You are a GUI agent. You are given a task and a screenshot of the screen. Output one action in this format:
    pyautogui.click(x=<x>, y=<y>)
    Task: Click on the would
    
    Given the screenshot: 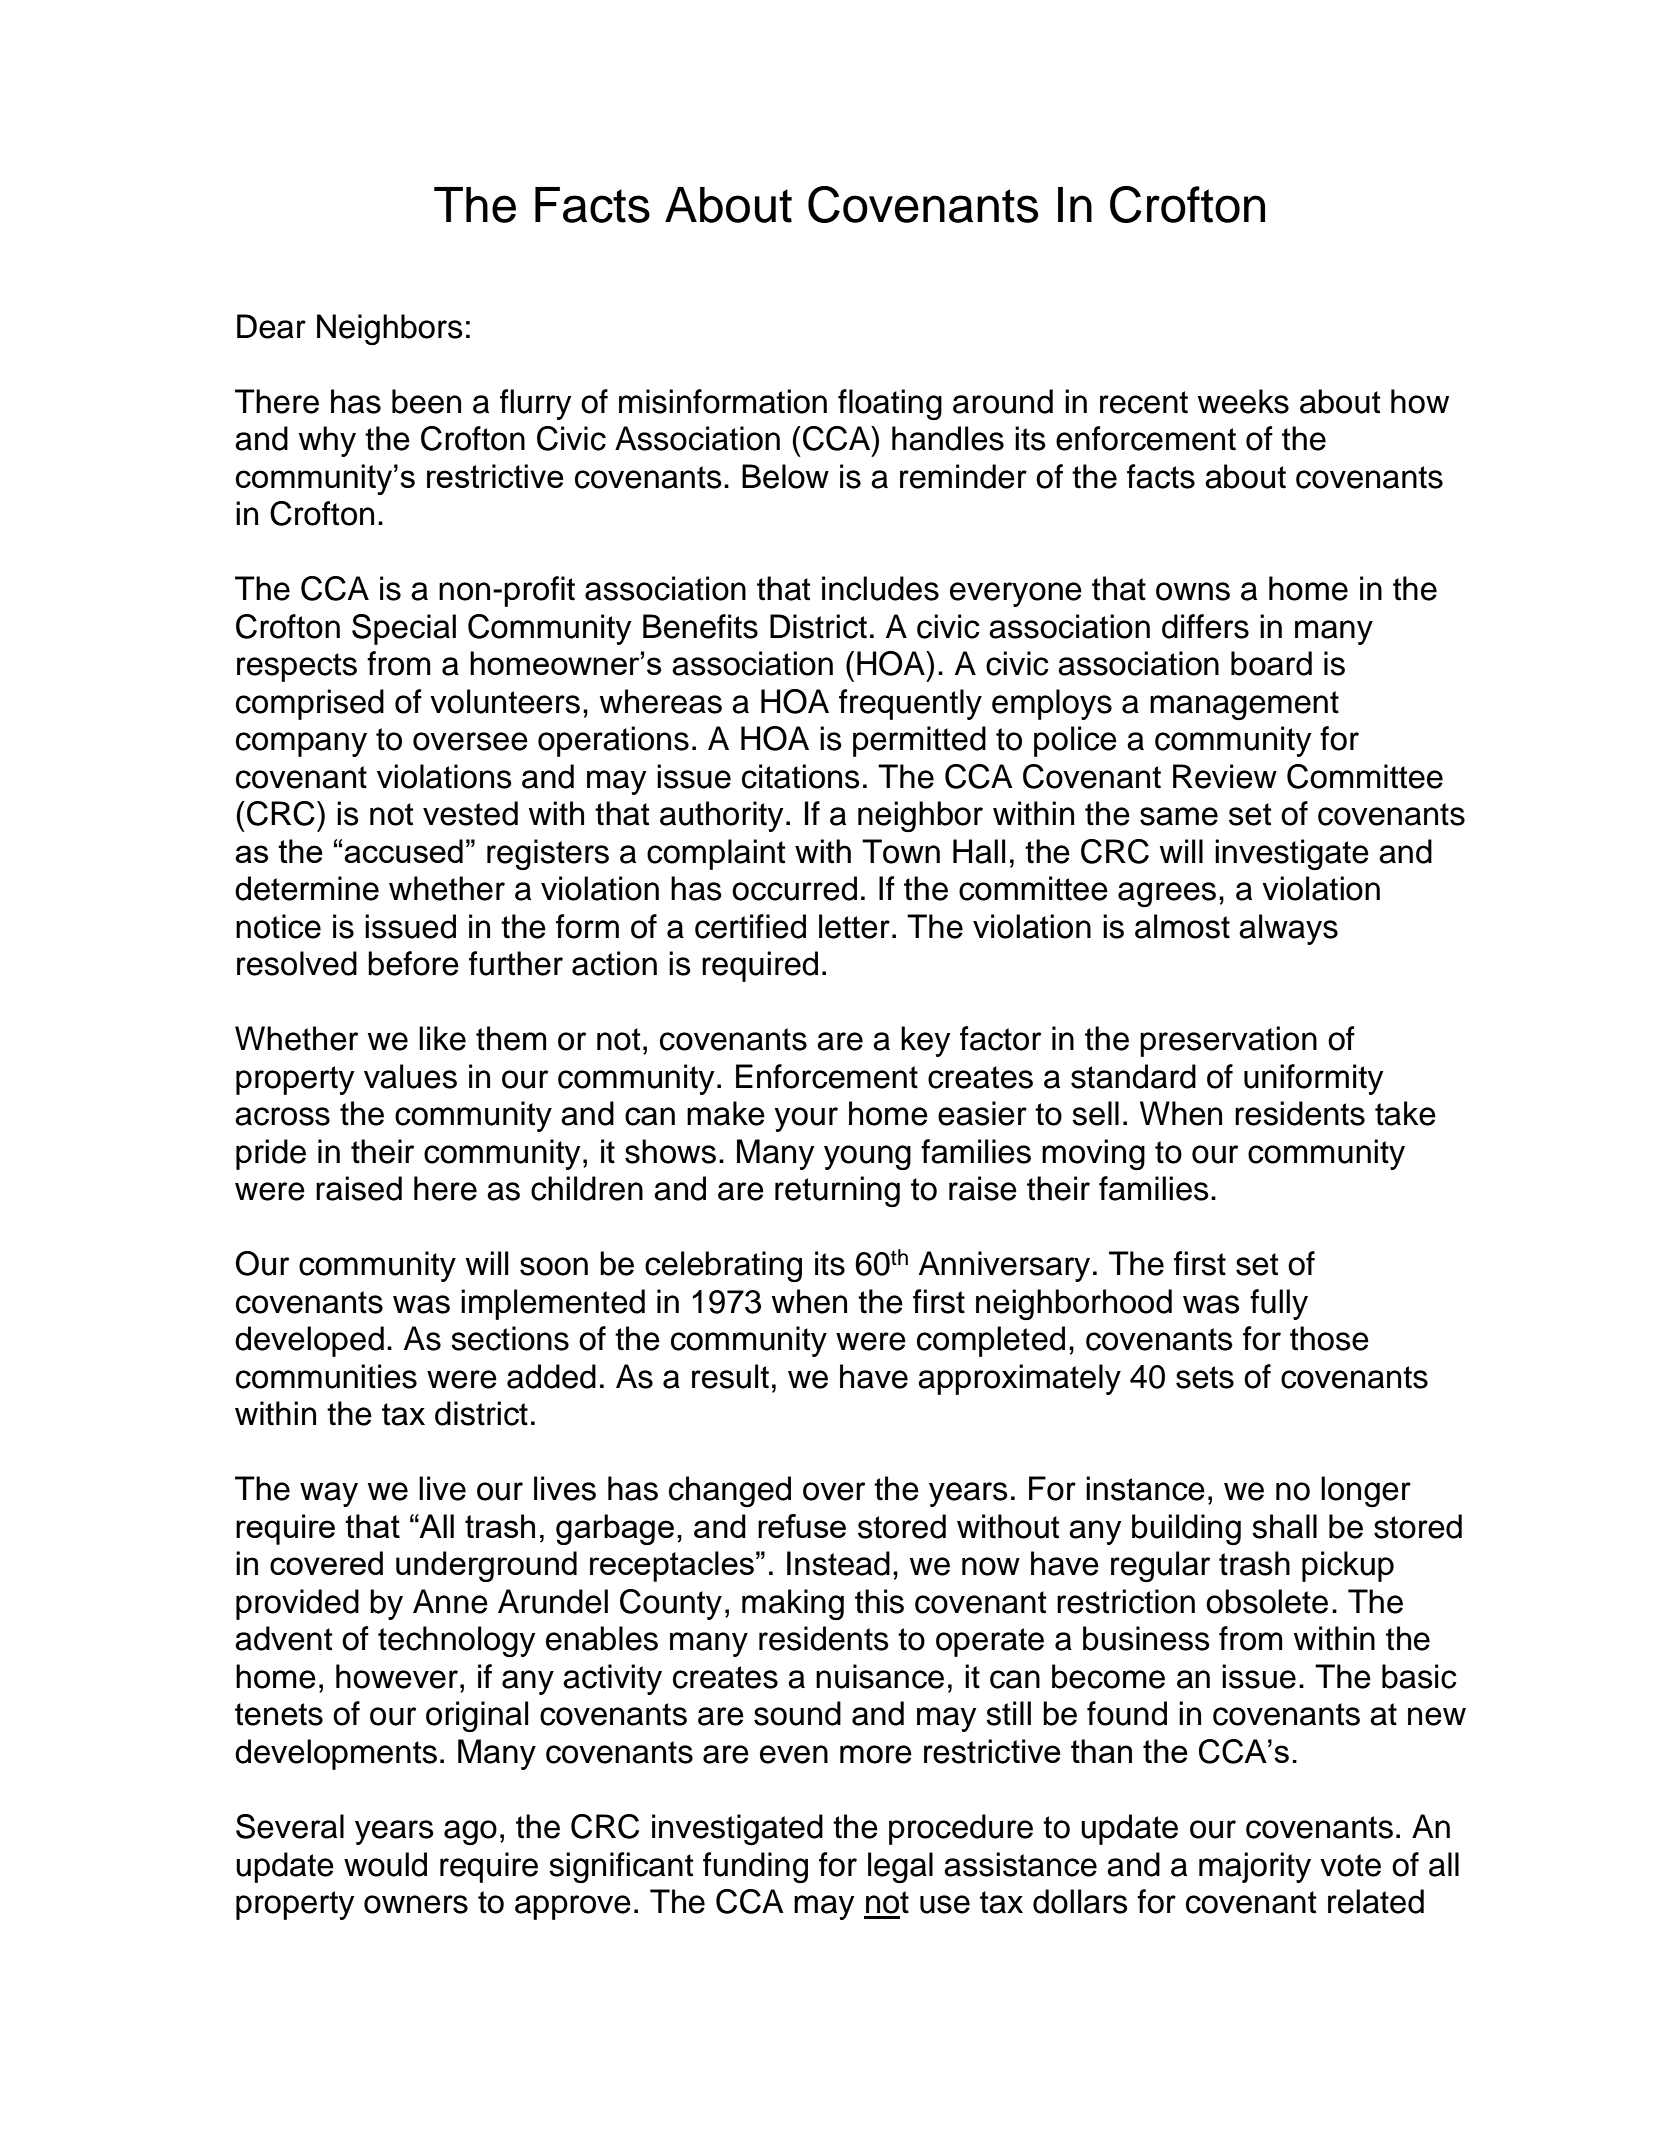 What is the action you would take?
    pyautogui.click(x=385, y=1864)
